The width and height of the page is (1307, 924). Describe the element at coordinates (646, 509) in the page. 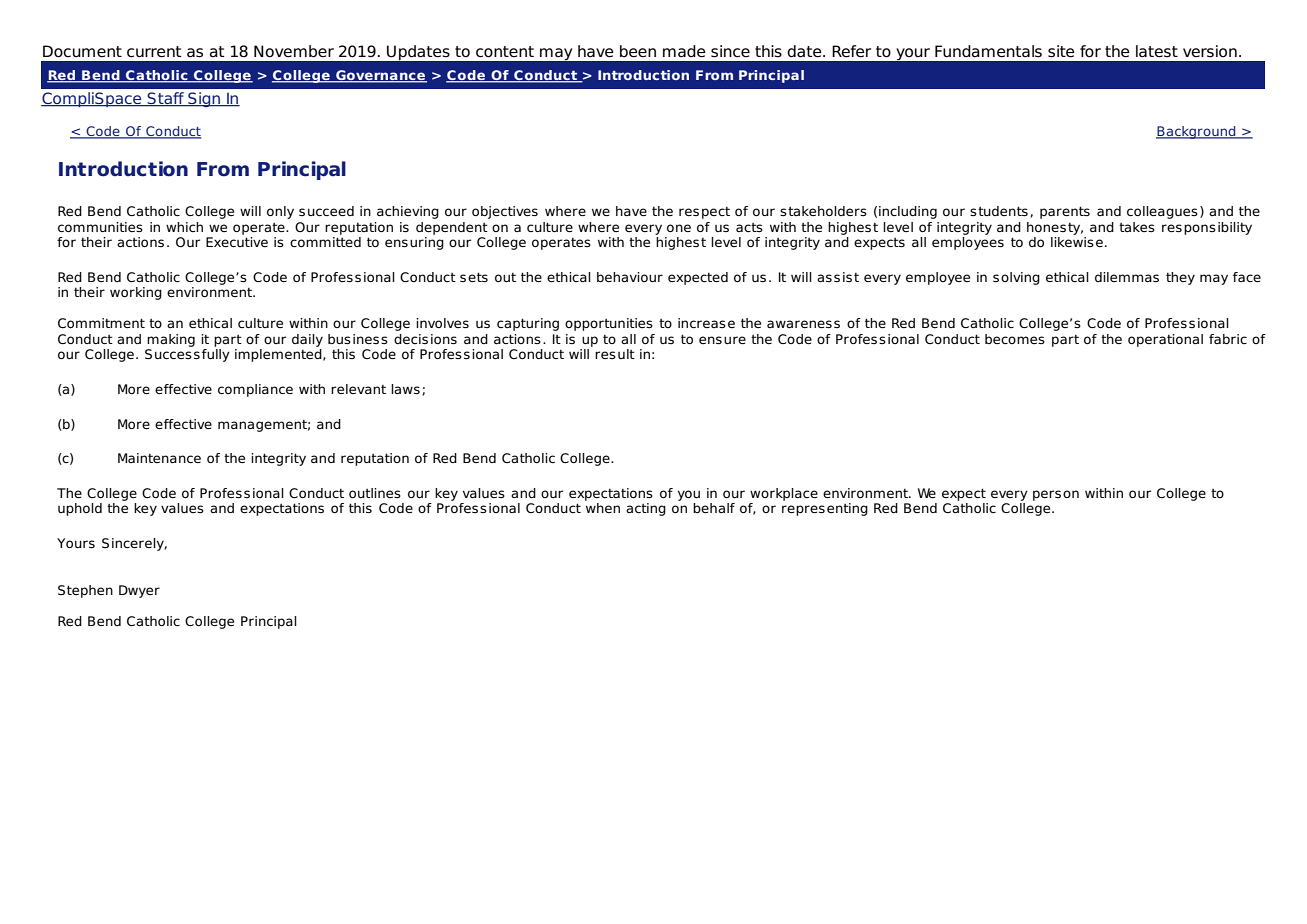

I see `acting` at that location.
